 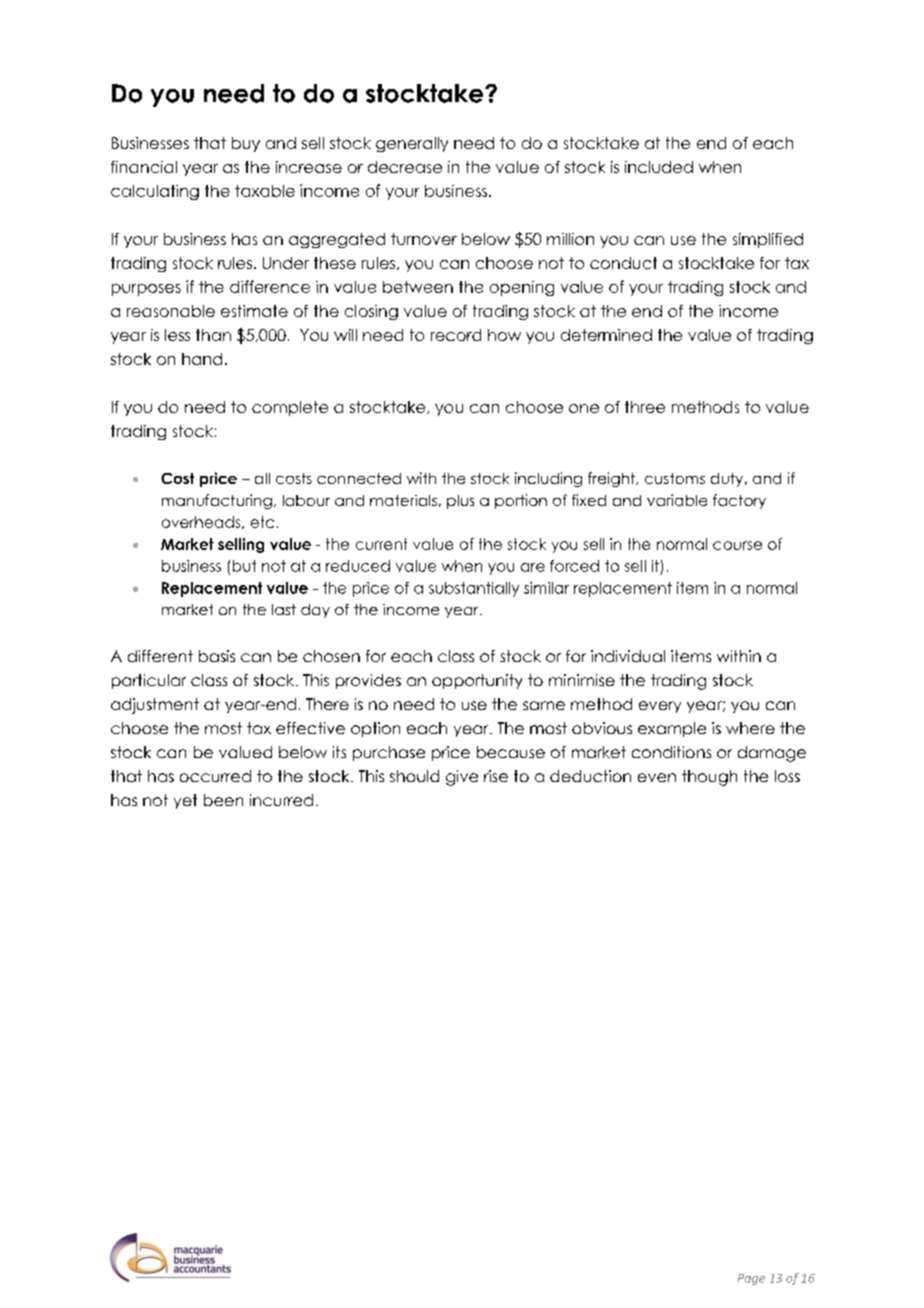 I want to click on opportunity, so click(x=477, y=681).
